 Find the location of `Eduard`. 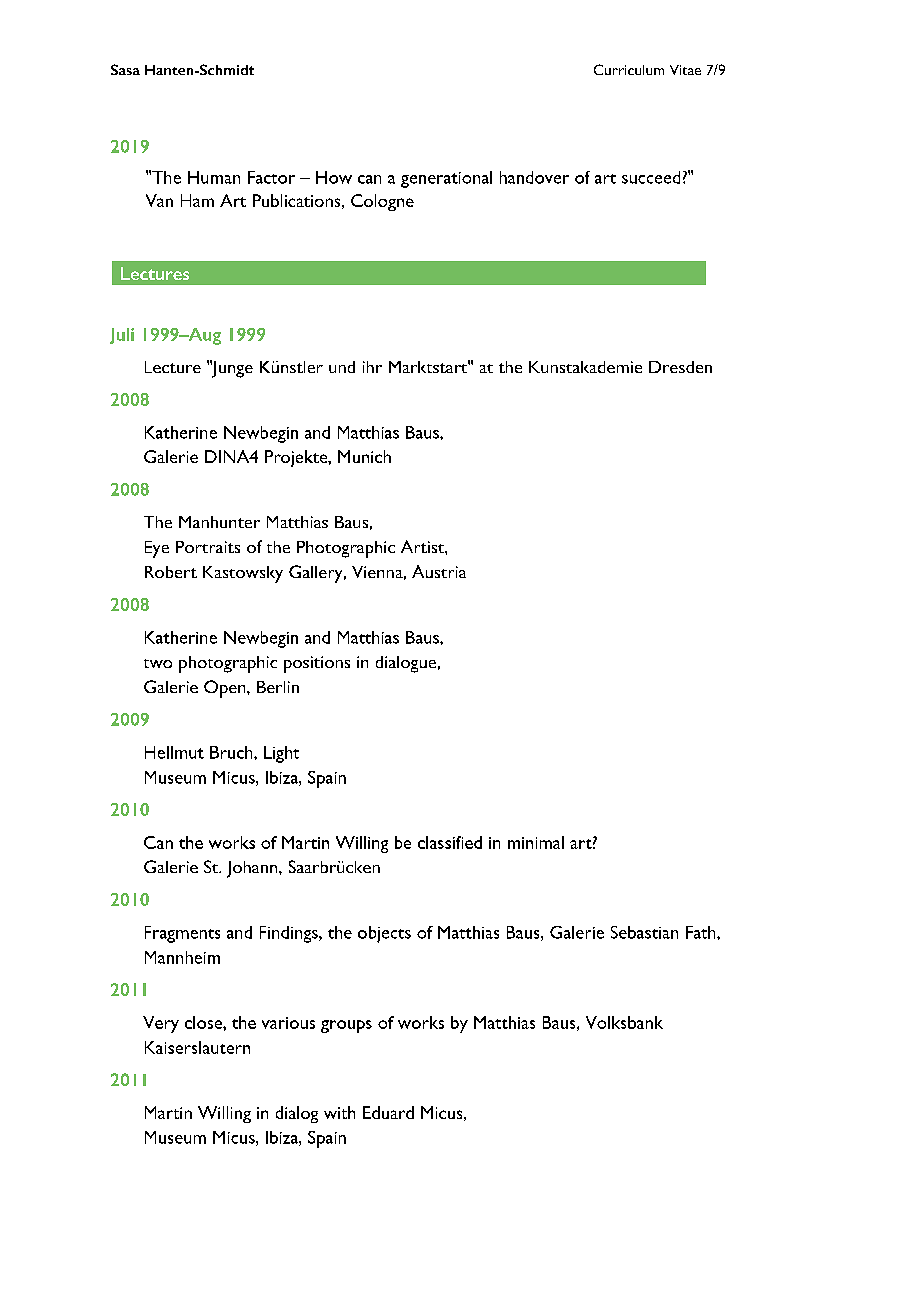

Eduard is located at coordinates (388, 1112).
